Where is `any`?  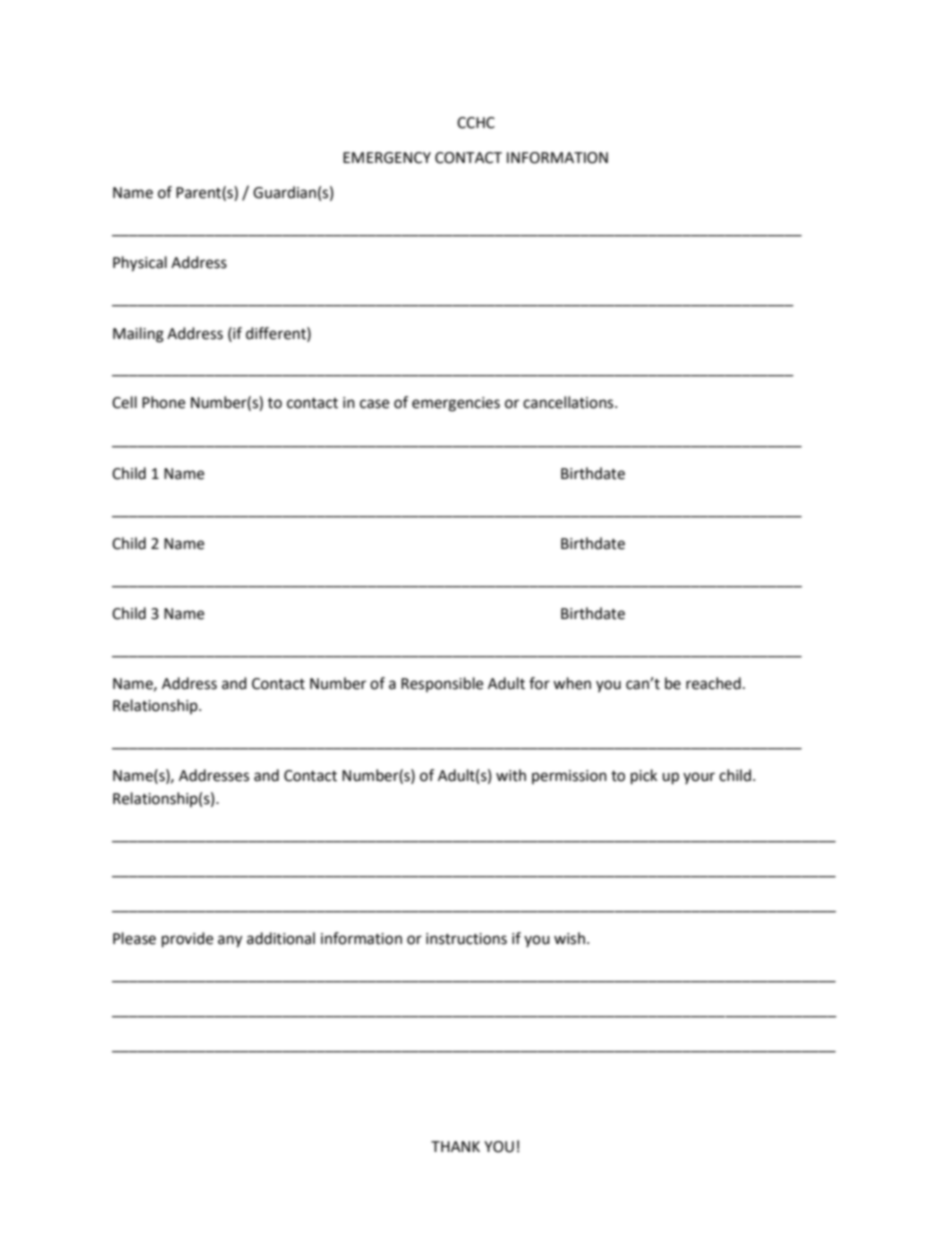 any is located at coordinates (230, 941).
